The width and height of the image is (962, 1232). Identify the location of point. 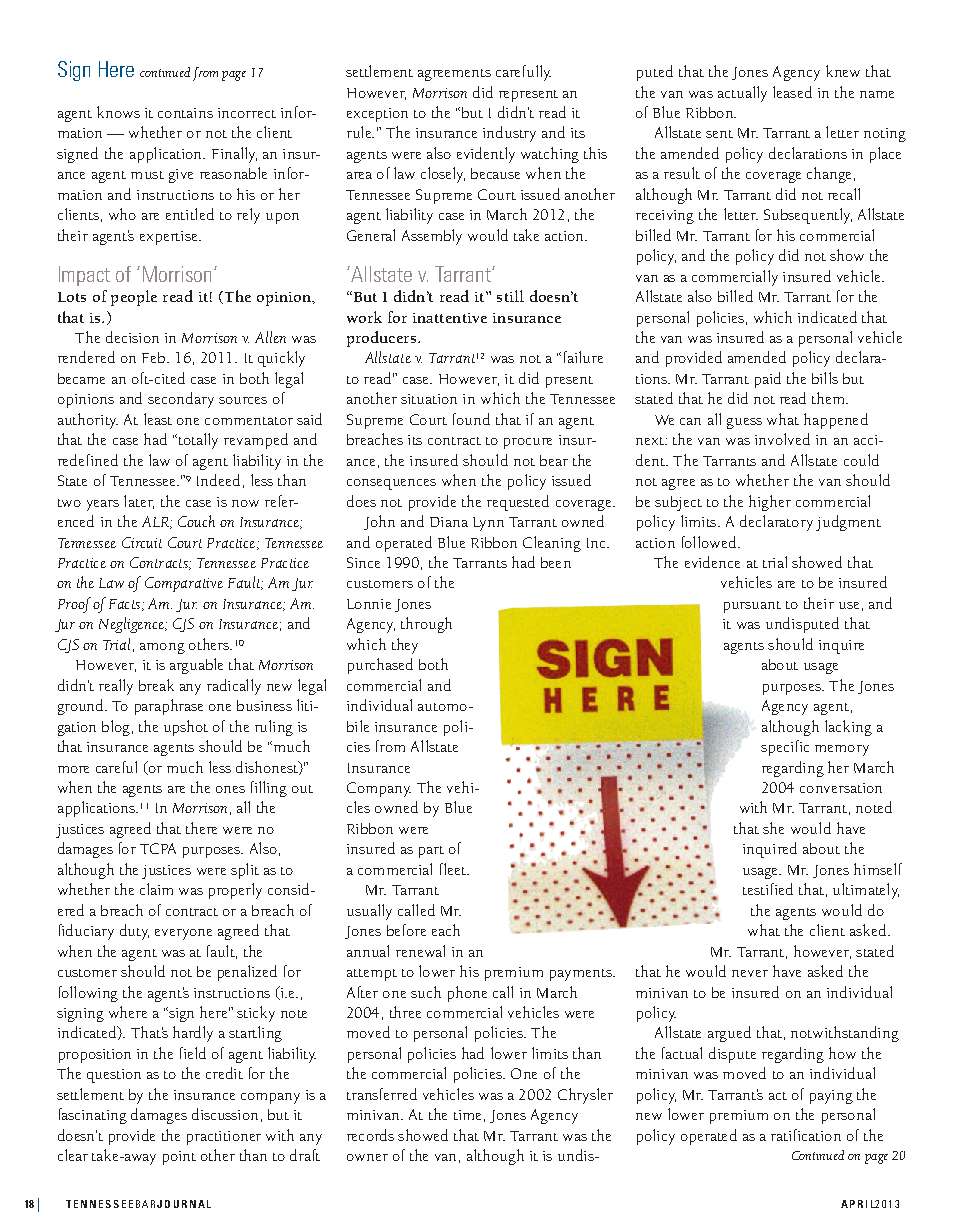
(179, 1158).
